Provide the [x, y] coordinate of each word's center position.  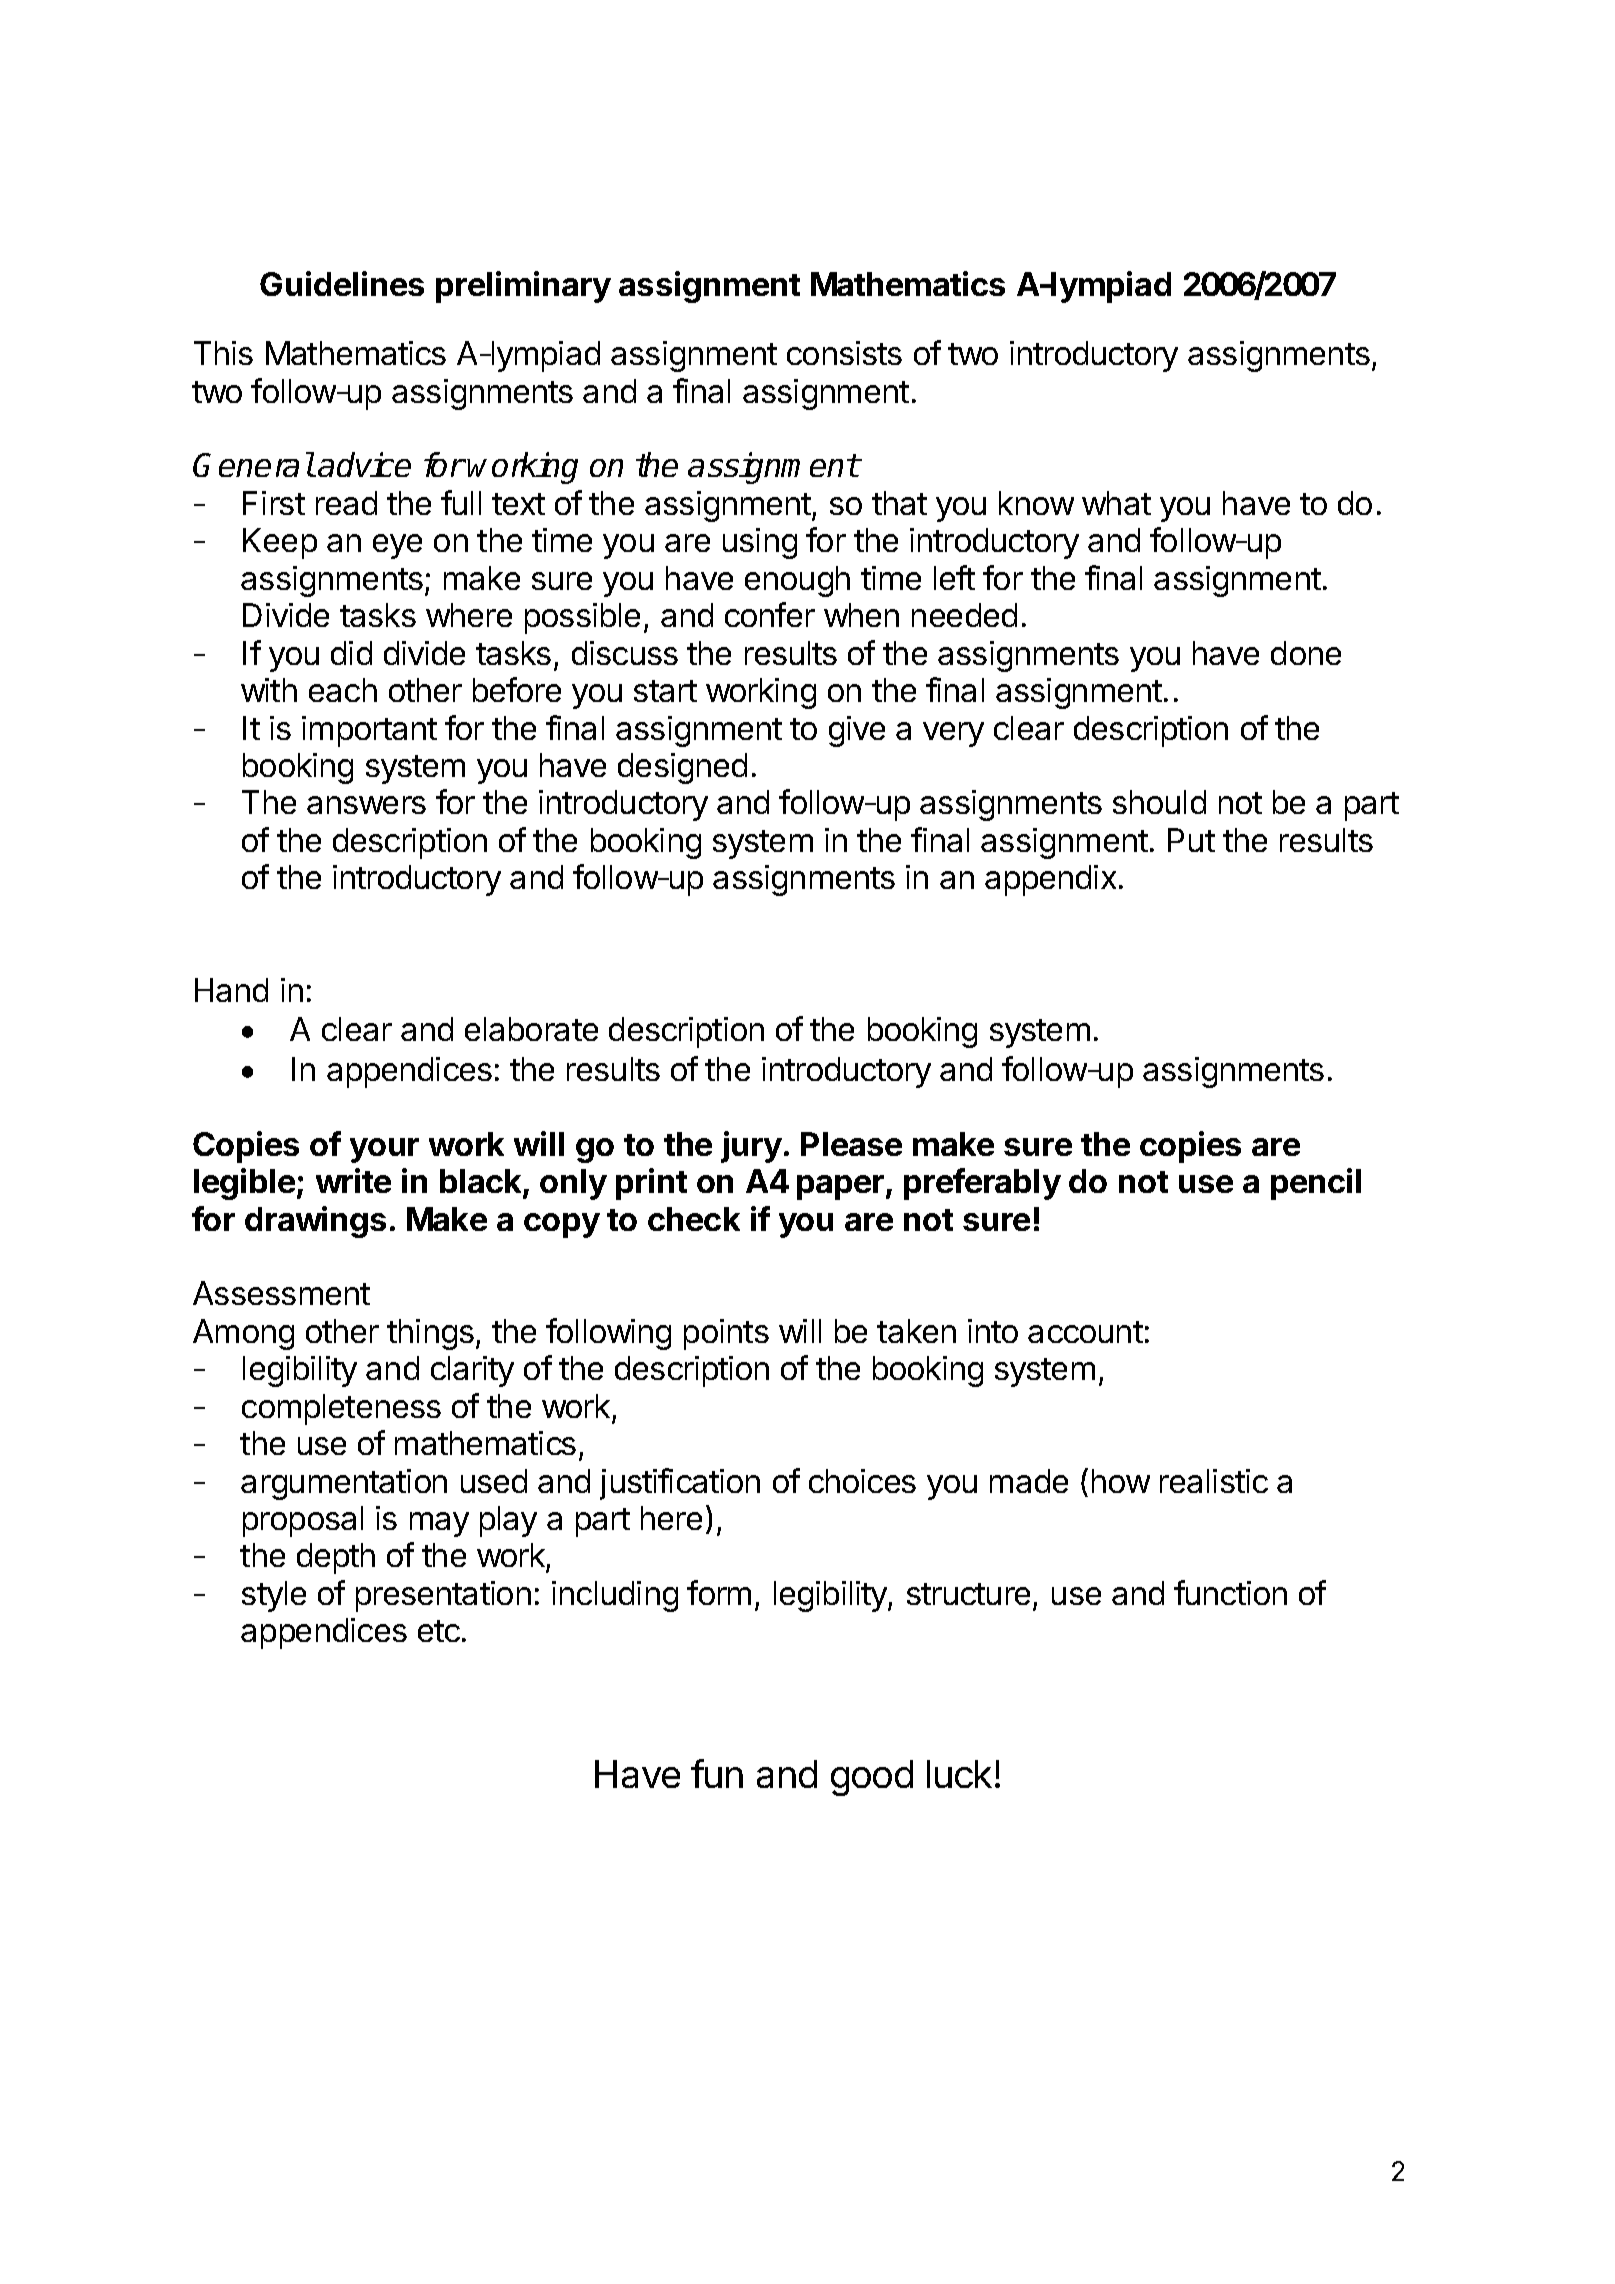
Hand [231, 990]
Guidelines [342, 283]
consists [844, 353]
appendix [1050, 880]
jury [751, 1147]
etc [439, 1631]
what [1116, 503]
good [872, 1778]
